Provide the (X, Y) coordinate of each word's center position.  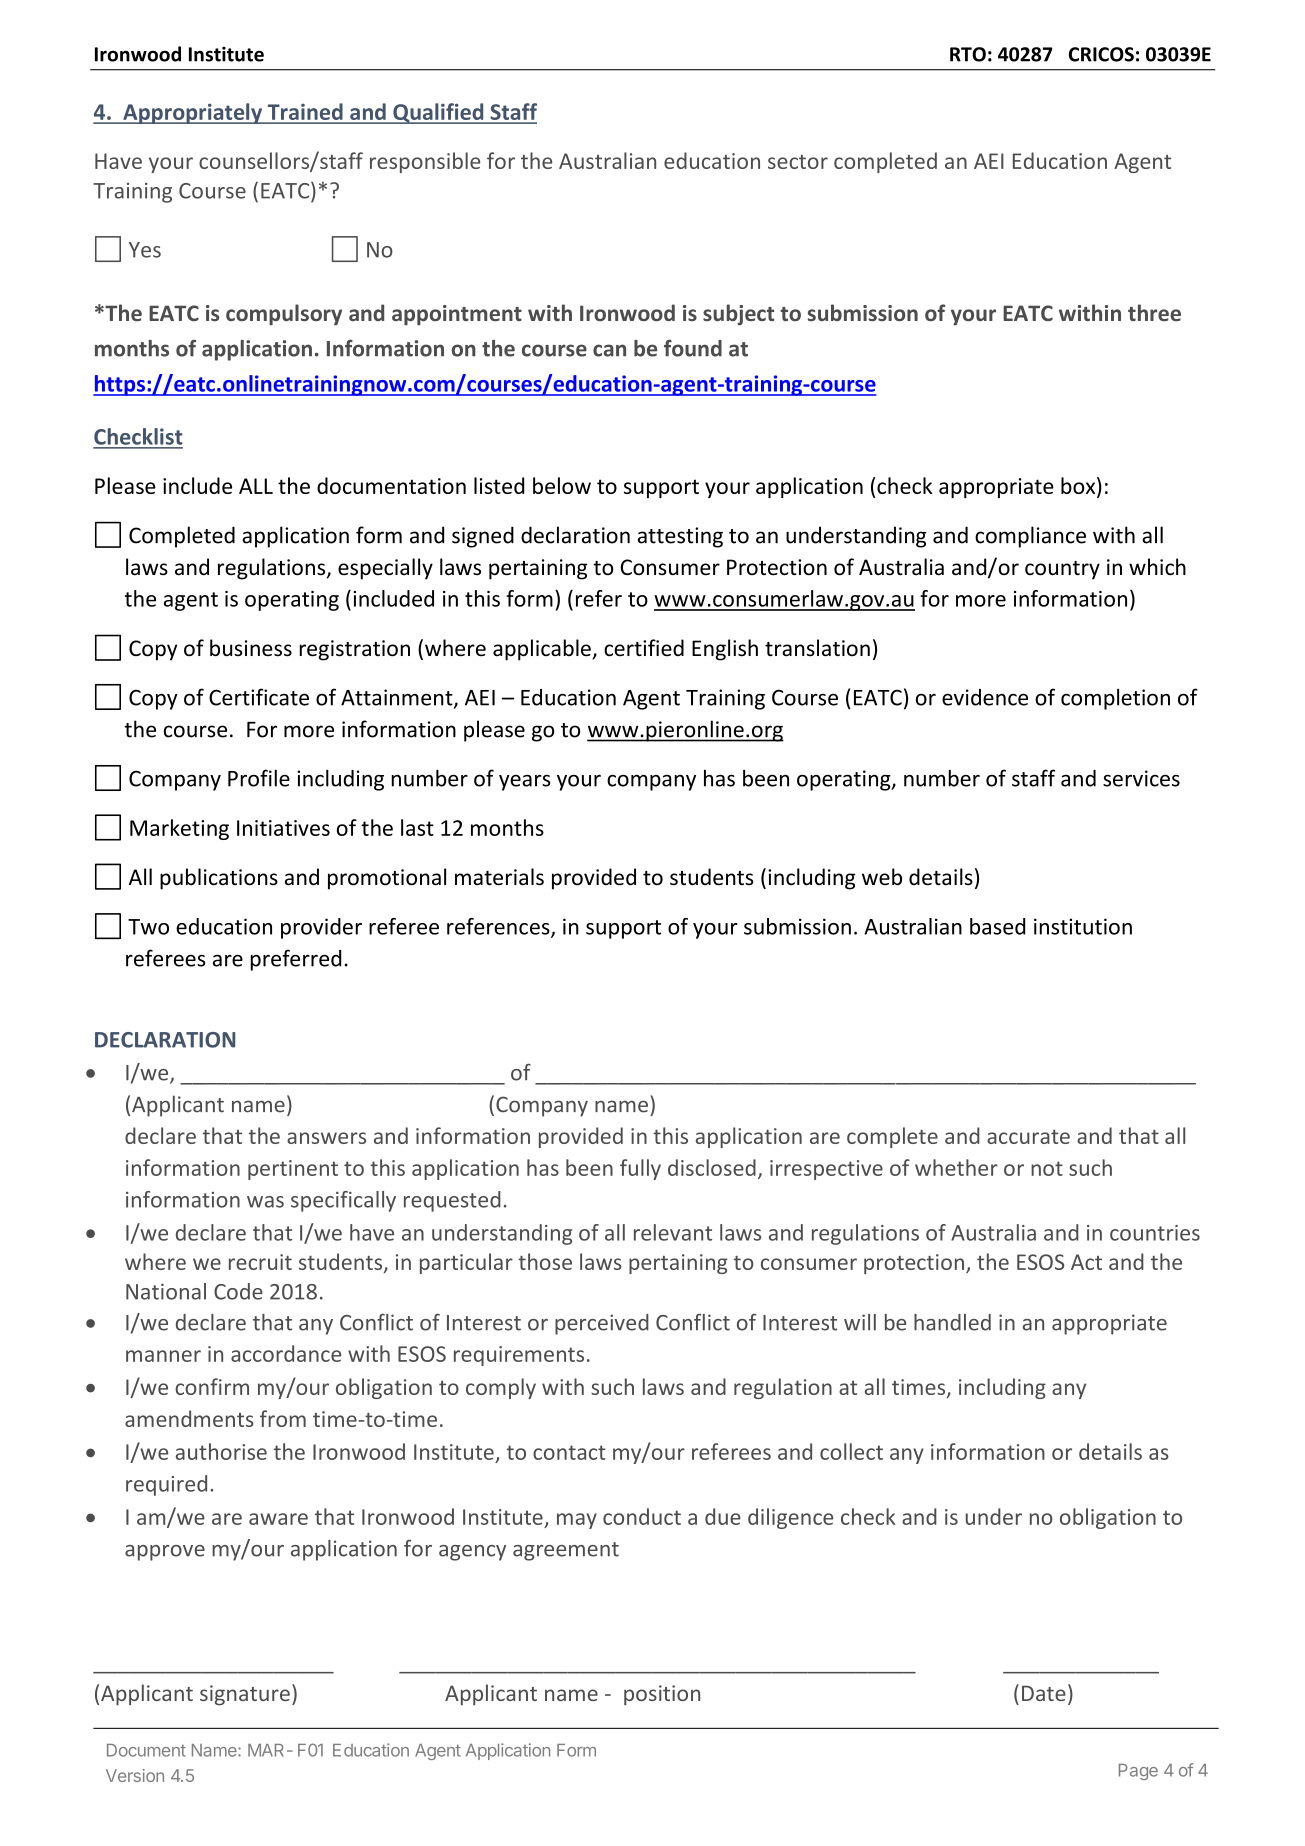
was (265, 1202)
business (251, 648)
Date (1044, 1693)
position (662, 1695)
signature (245, 1695)
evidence (985, 697)
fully (640, 1169)
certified (644, 648)
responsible (425, 162)
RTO (968, 54)
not (1047, 1168)
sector (798, 162)
